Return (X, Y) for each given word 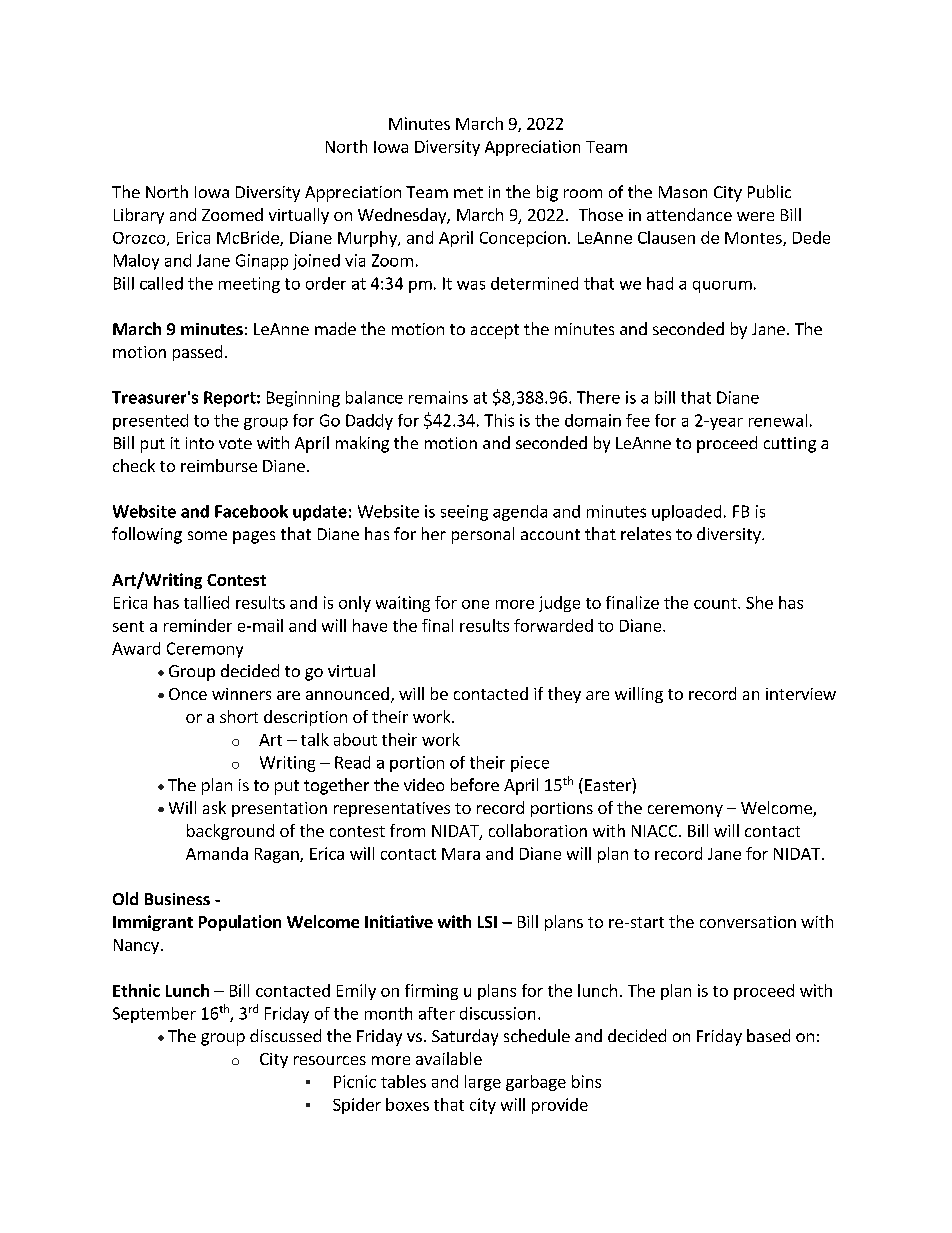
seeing (464, 513)
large (483, 1083)
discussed (285, 1035)
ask (214, 807)
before (475, 784)
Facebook (251, 511)
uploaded (686, 513)
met (468, 192)
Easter (609, 784)
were (755, 216)
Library (139, 216)
